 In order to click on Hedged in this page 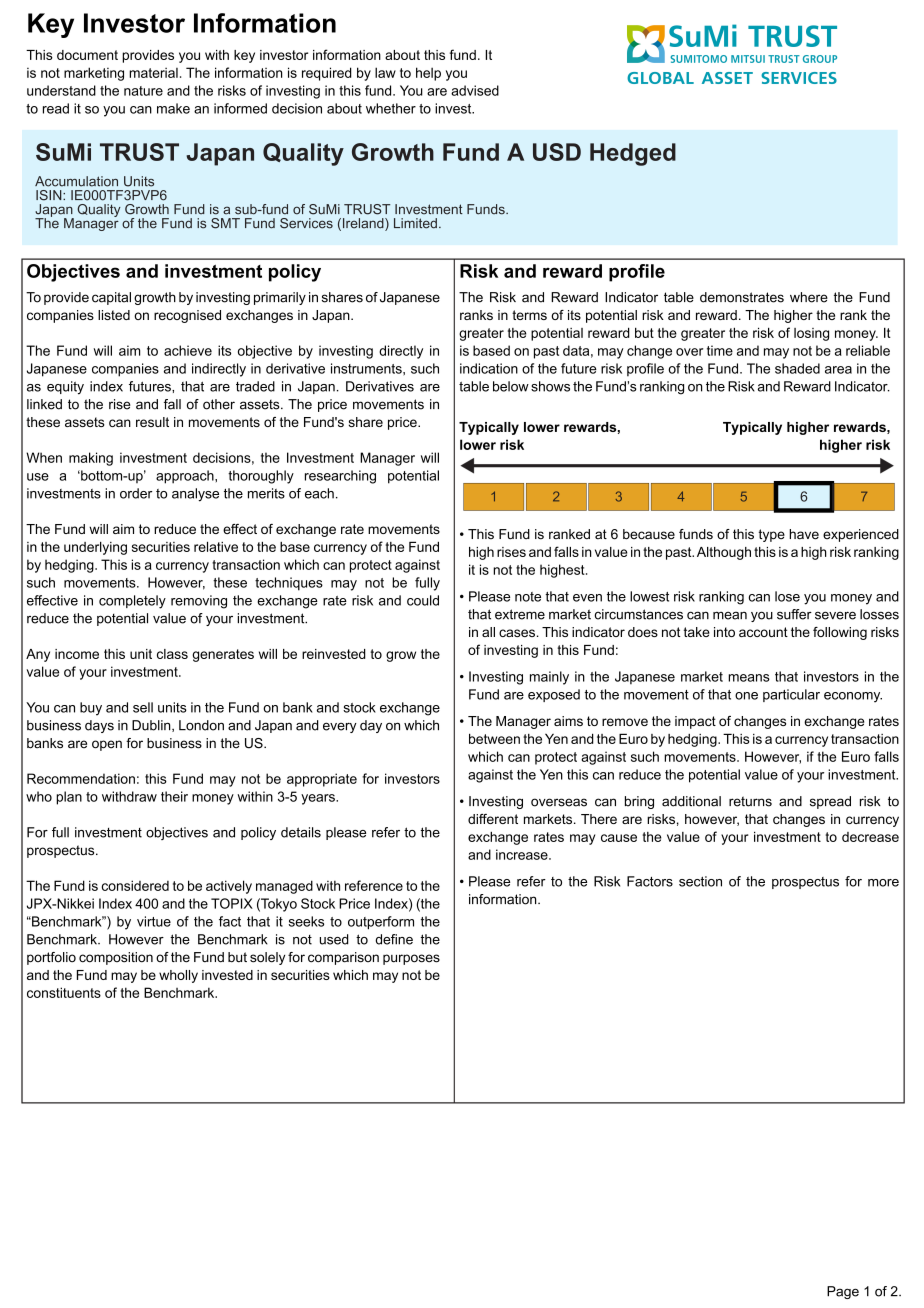, I will do `click(633, 154)`.
